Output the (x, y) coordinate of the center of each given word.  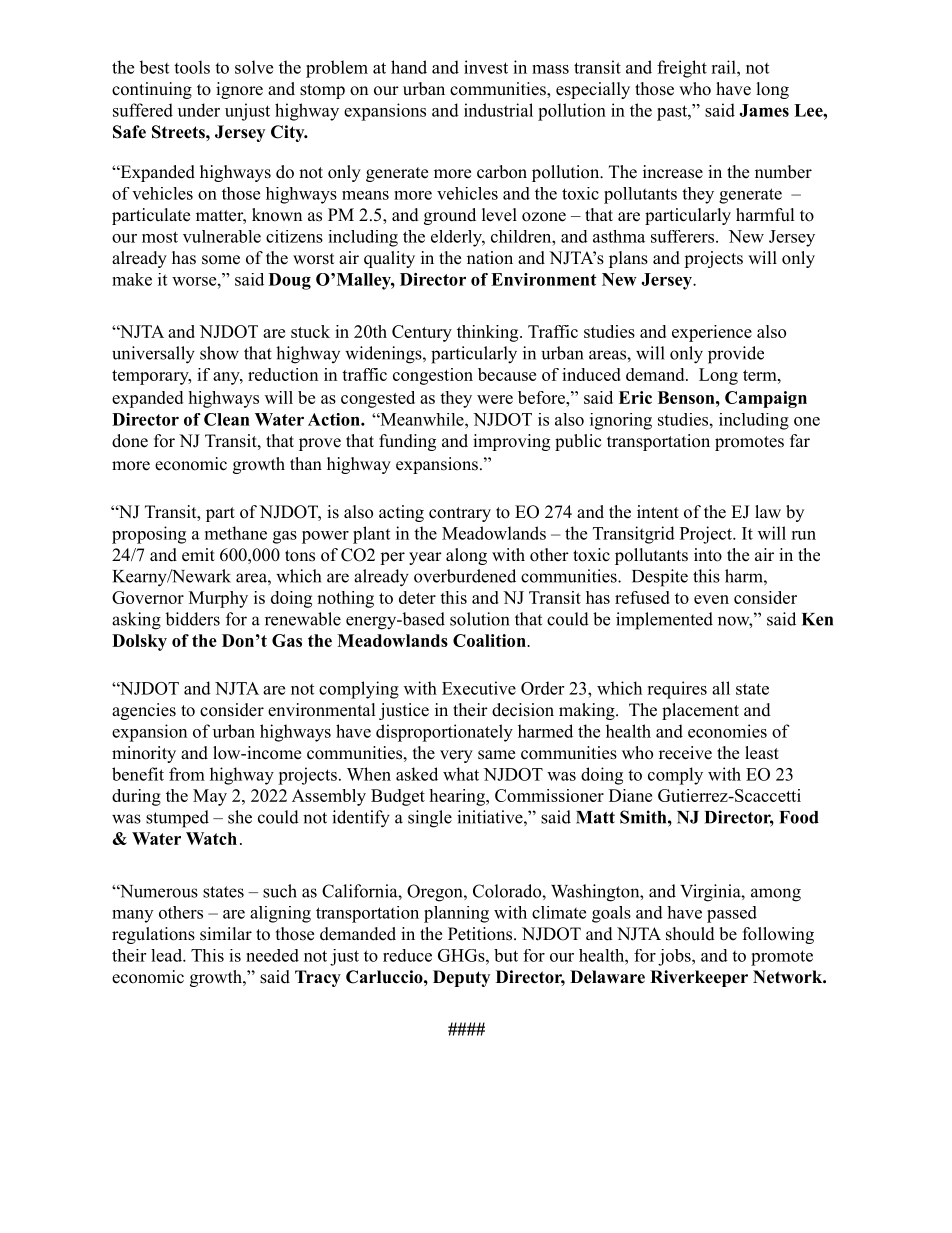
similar (226, 934)
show (219, 353)
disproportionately (444, 733)
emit (198, 555)
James (764, 110)
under (199, 110)
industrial (498, 110)
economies (727, 731)
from (187, 774)
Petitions (480, 934)
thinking (489, 333)
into (708, 555)
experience (712, 333)
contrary (460, 514)
